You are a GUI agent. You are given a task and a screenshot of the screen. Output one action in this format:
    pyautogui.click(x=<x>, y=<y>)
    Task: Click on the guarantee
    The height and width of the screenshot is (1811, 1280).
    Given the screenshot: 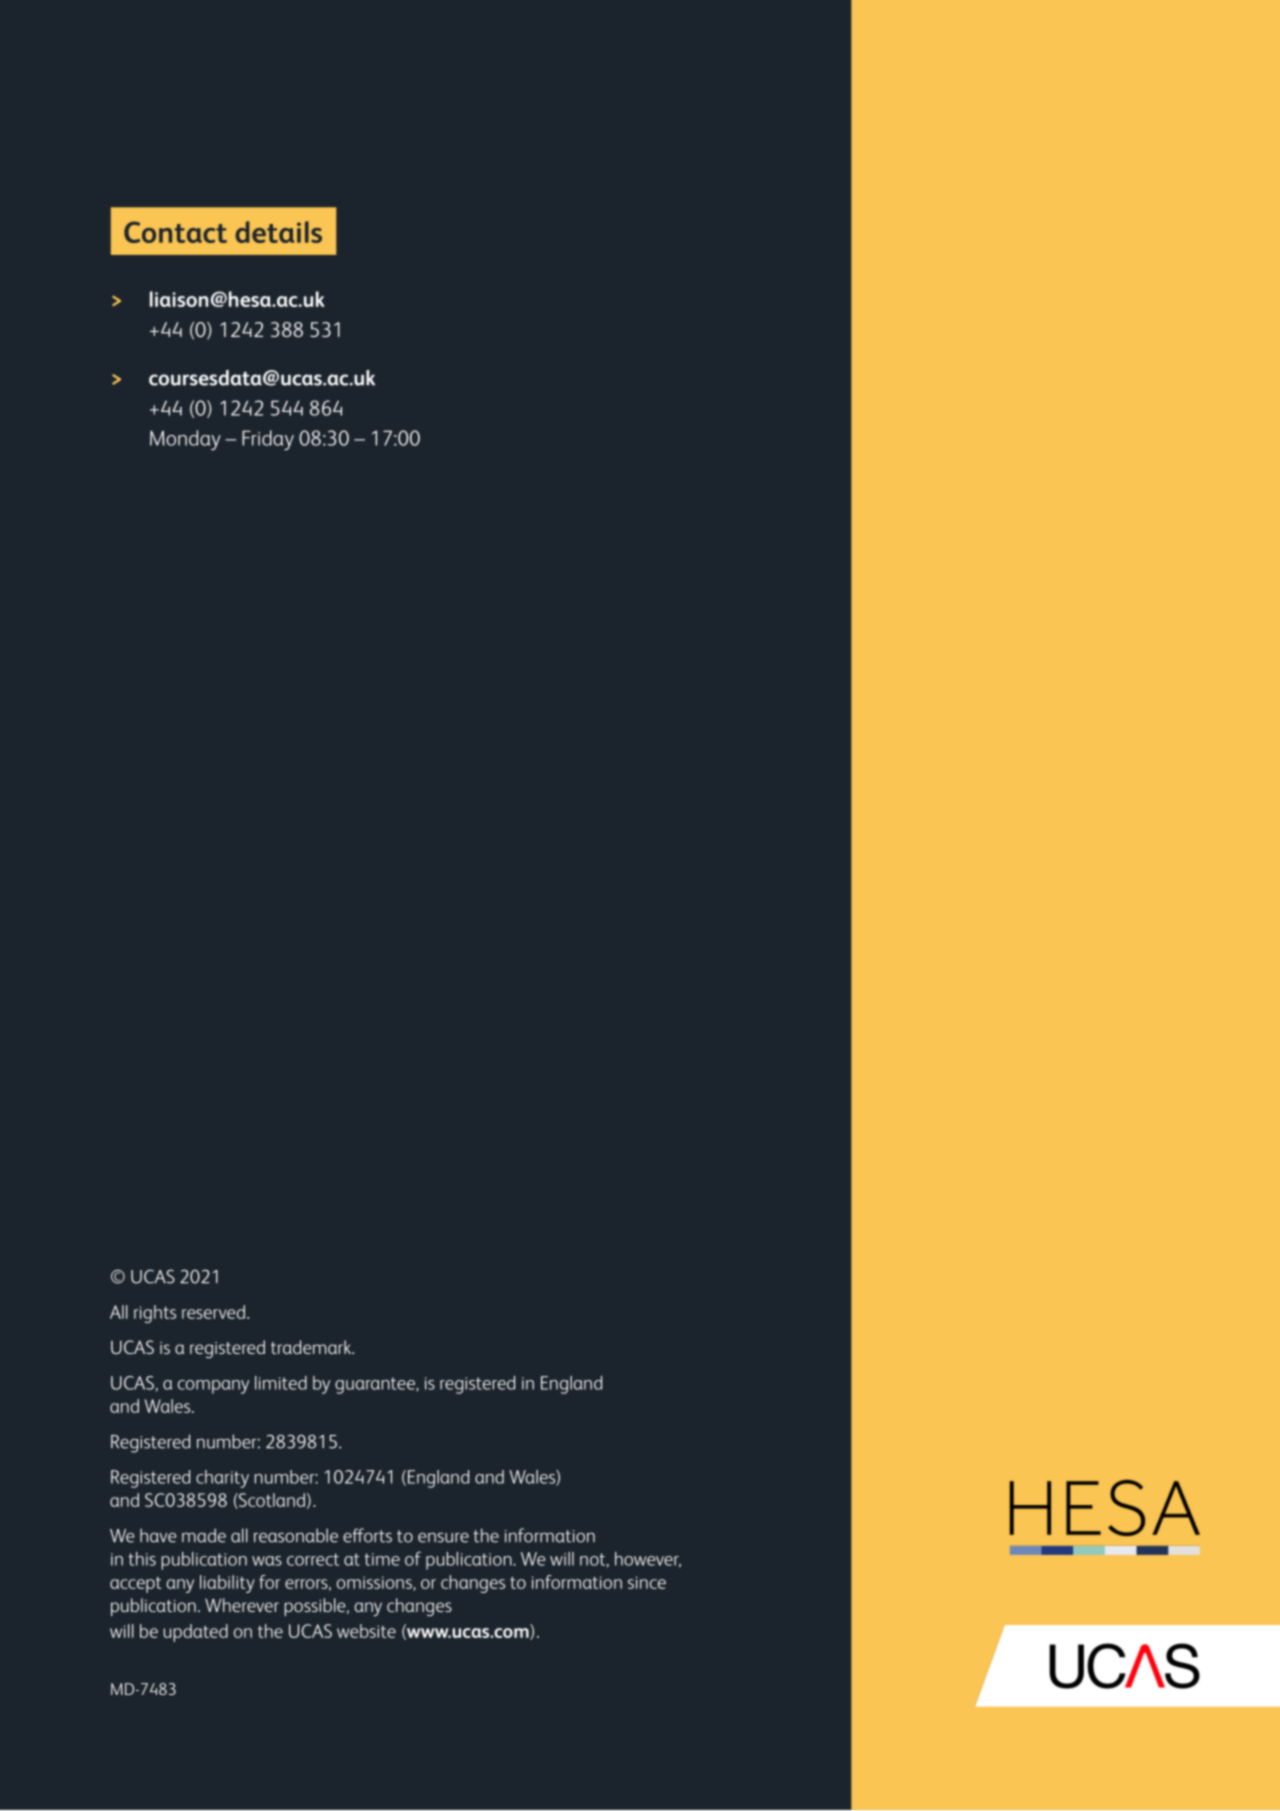 What is the action you would take?
    pyautogui.click(x=376, y=1385)
